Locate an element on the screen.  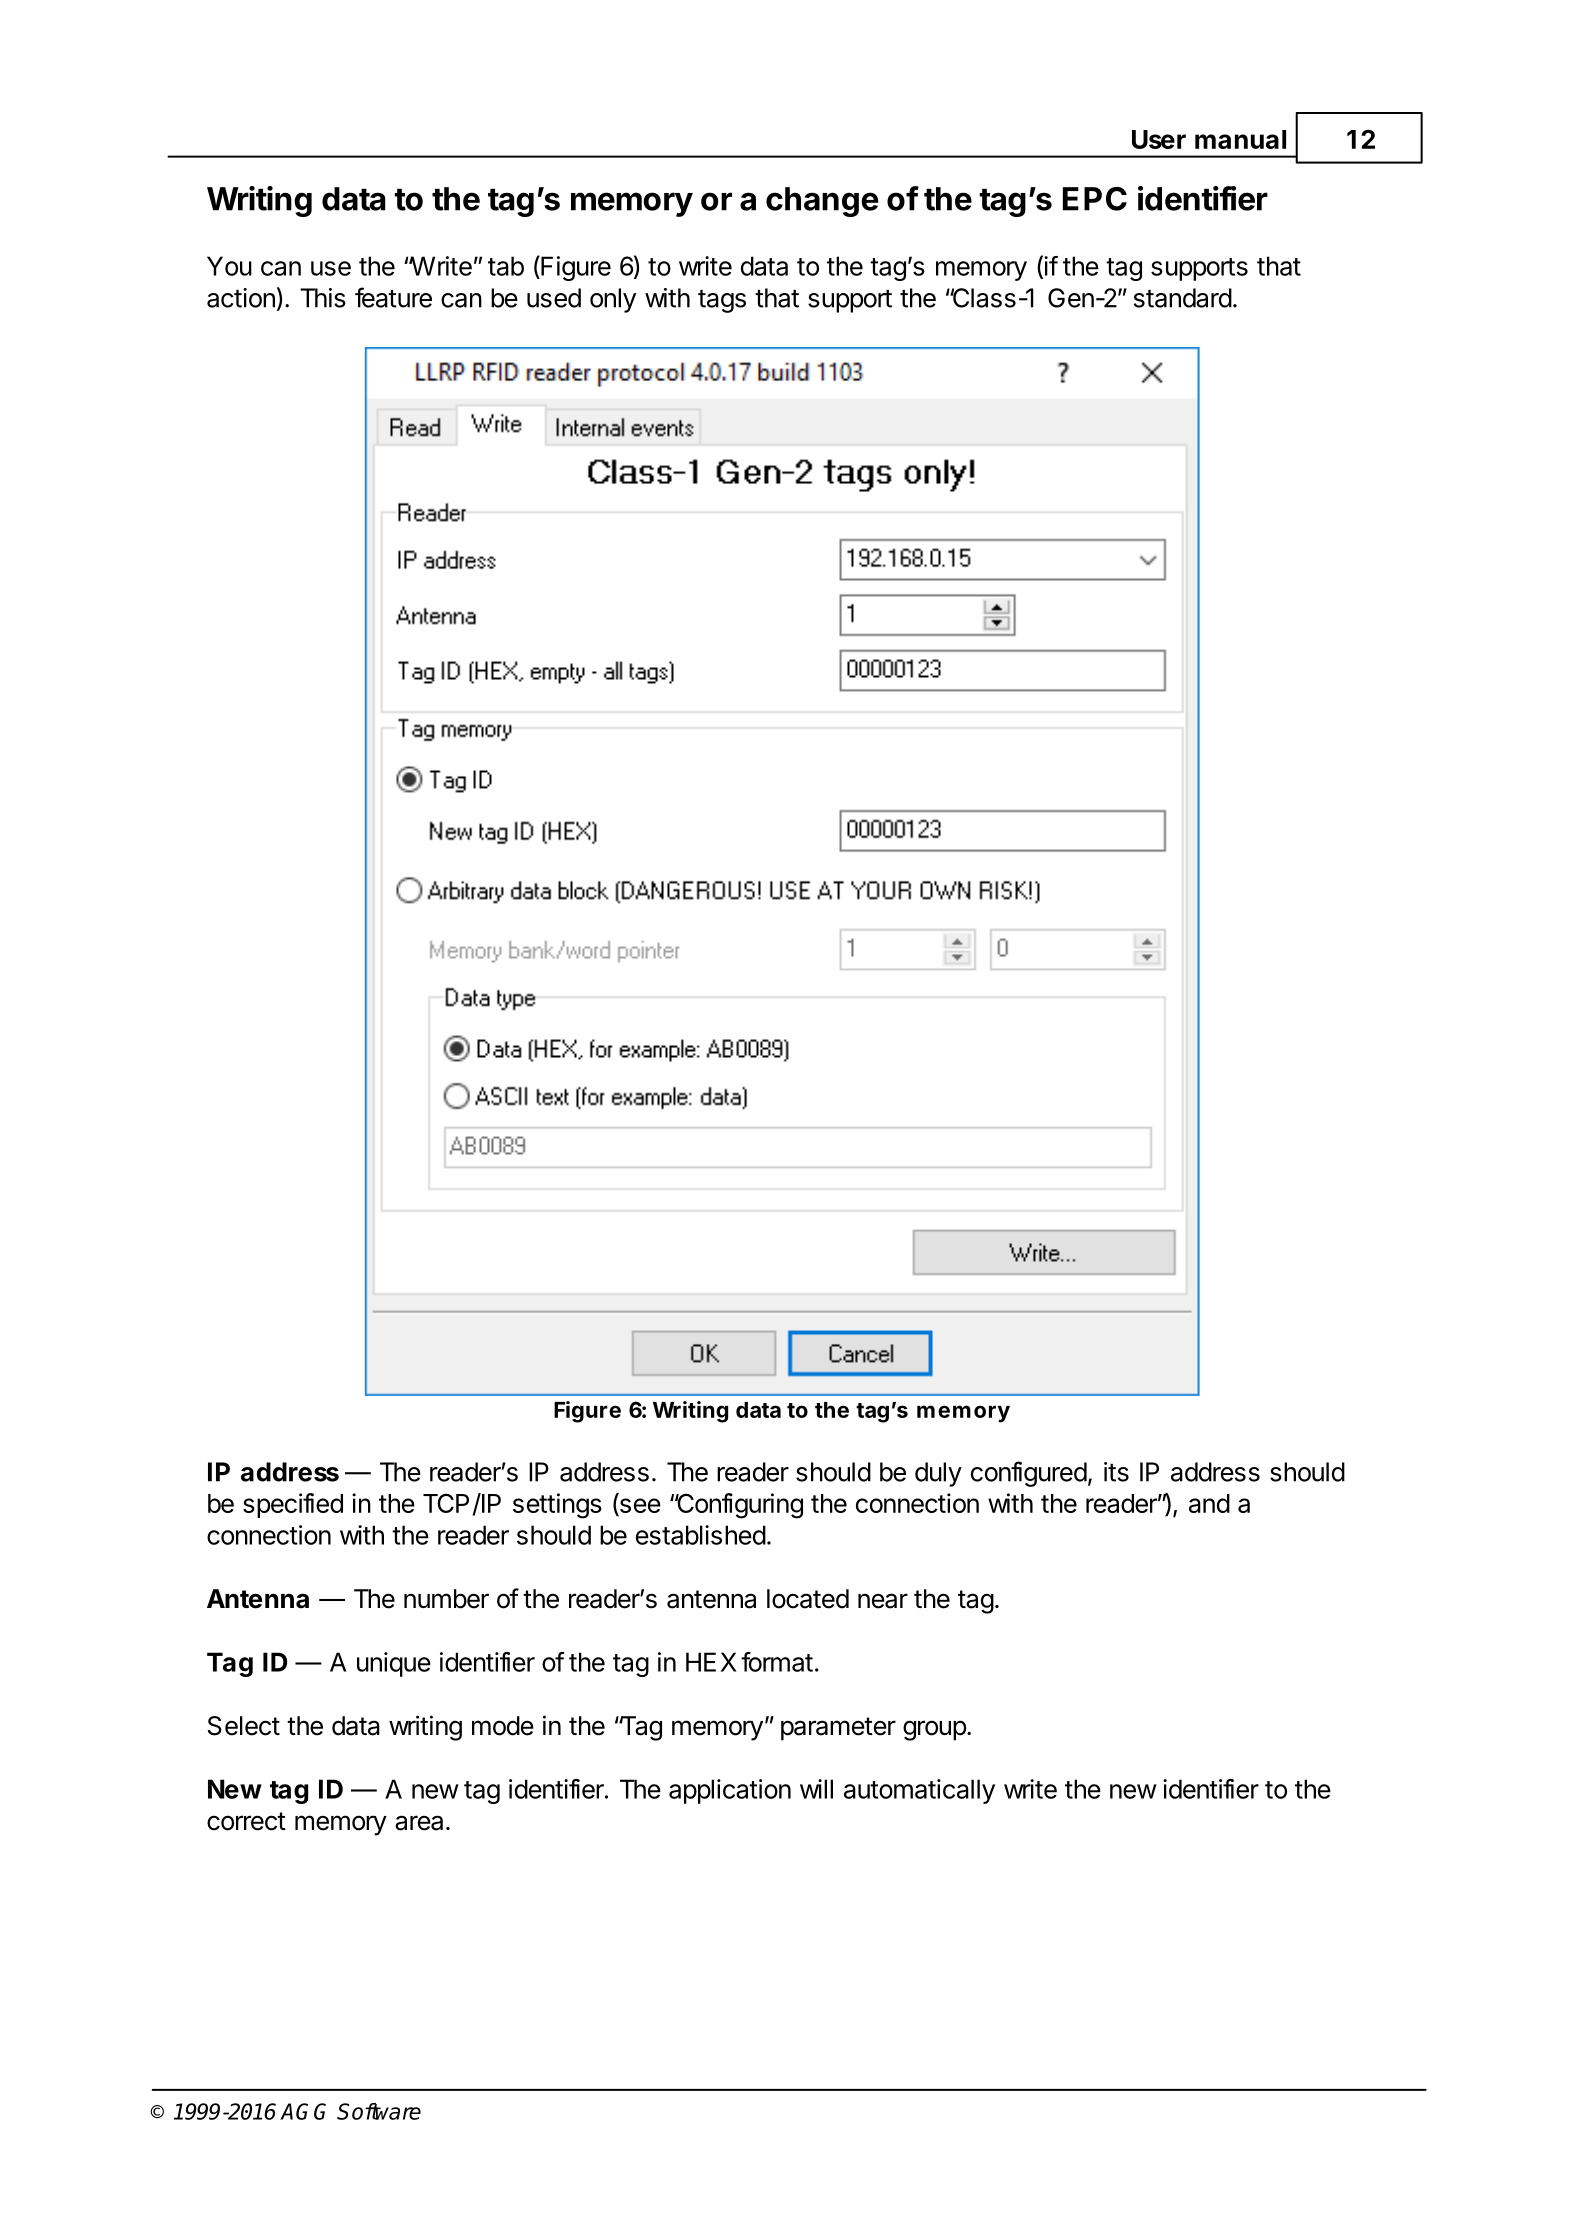
change is located at coordinates (822, 202).
